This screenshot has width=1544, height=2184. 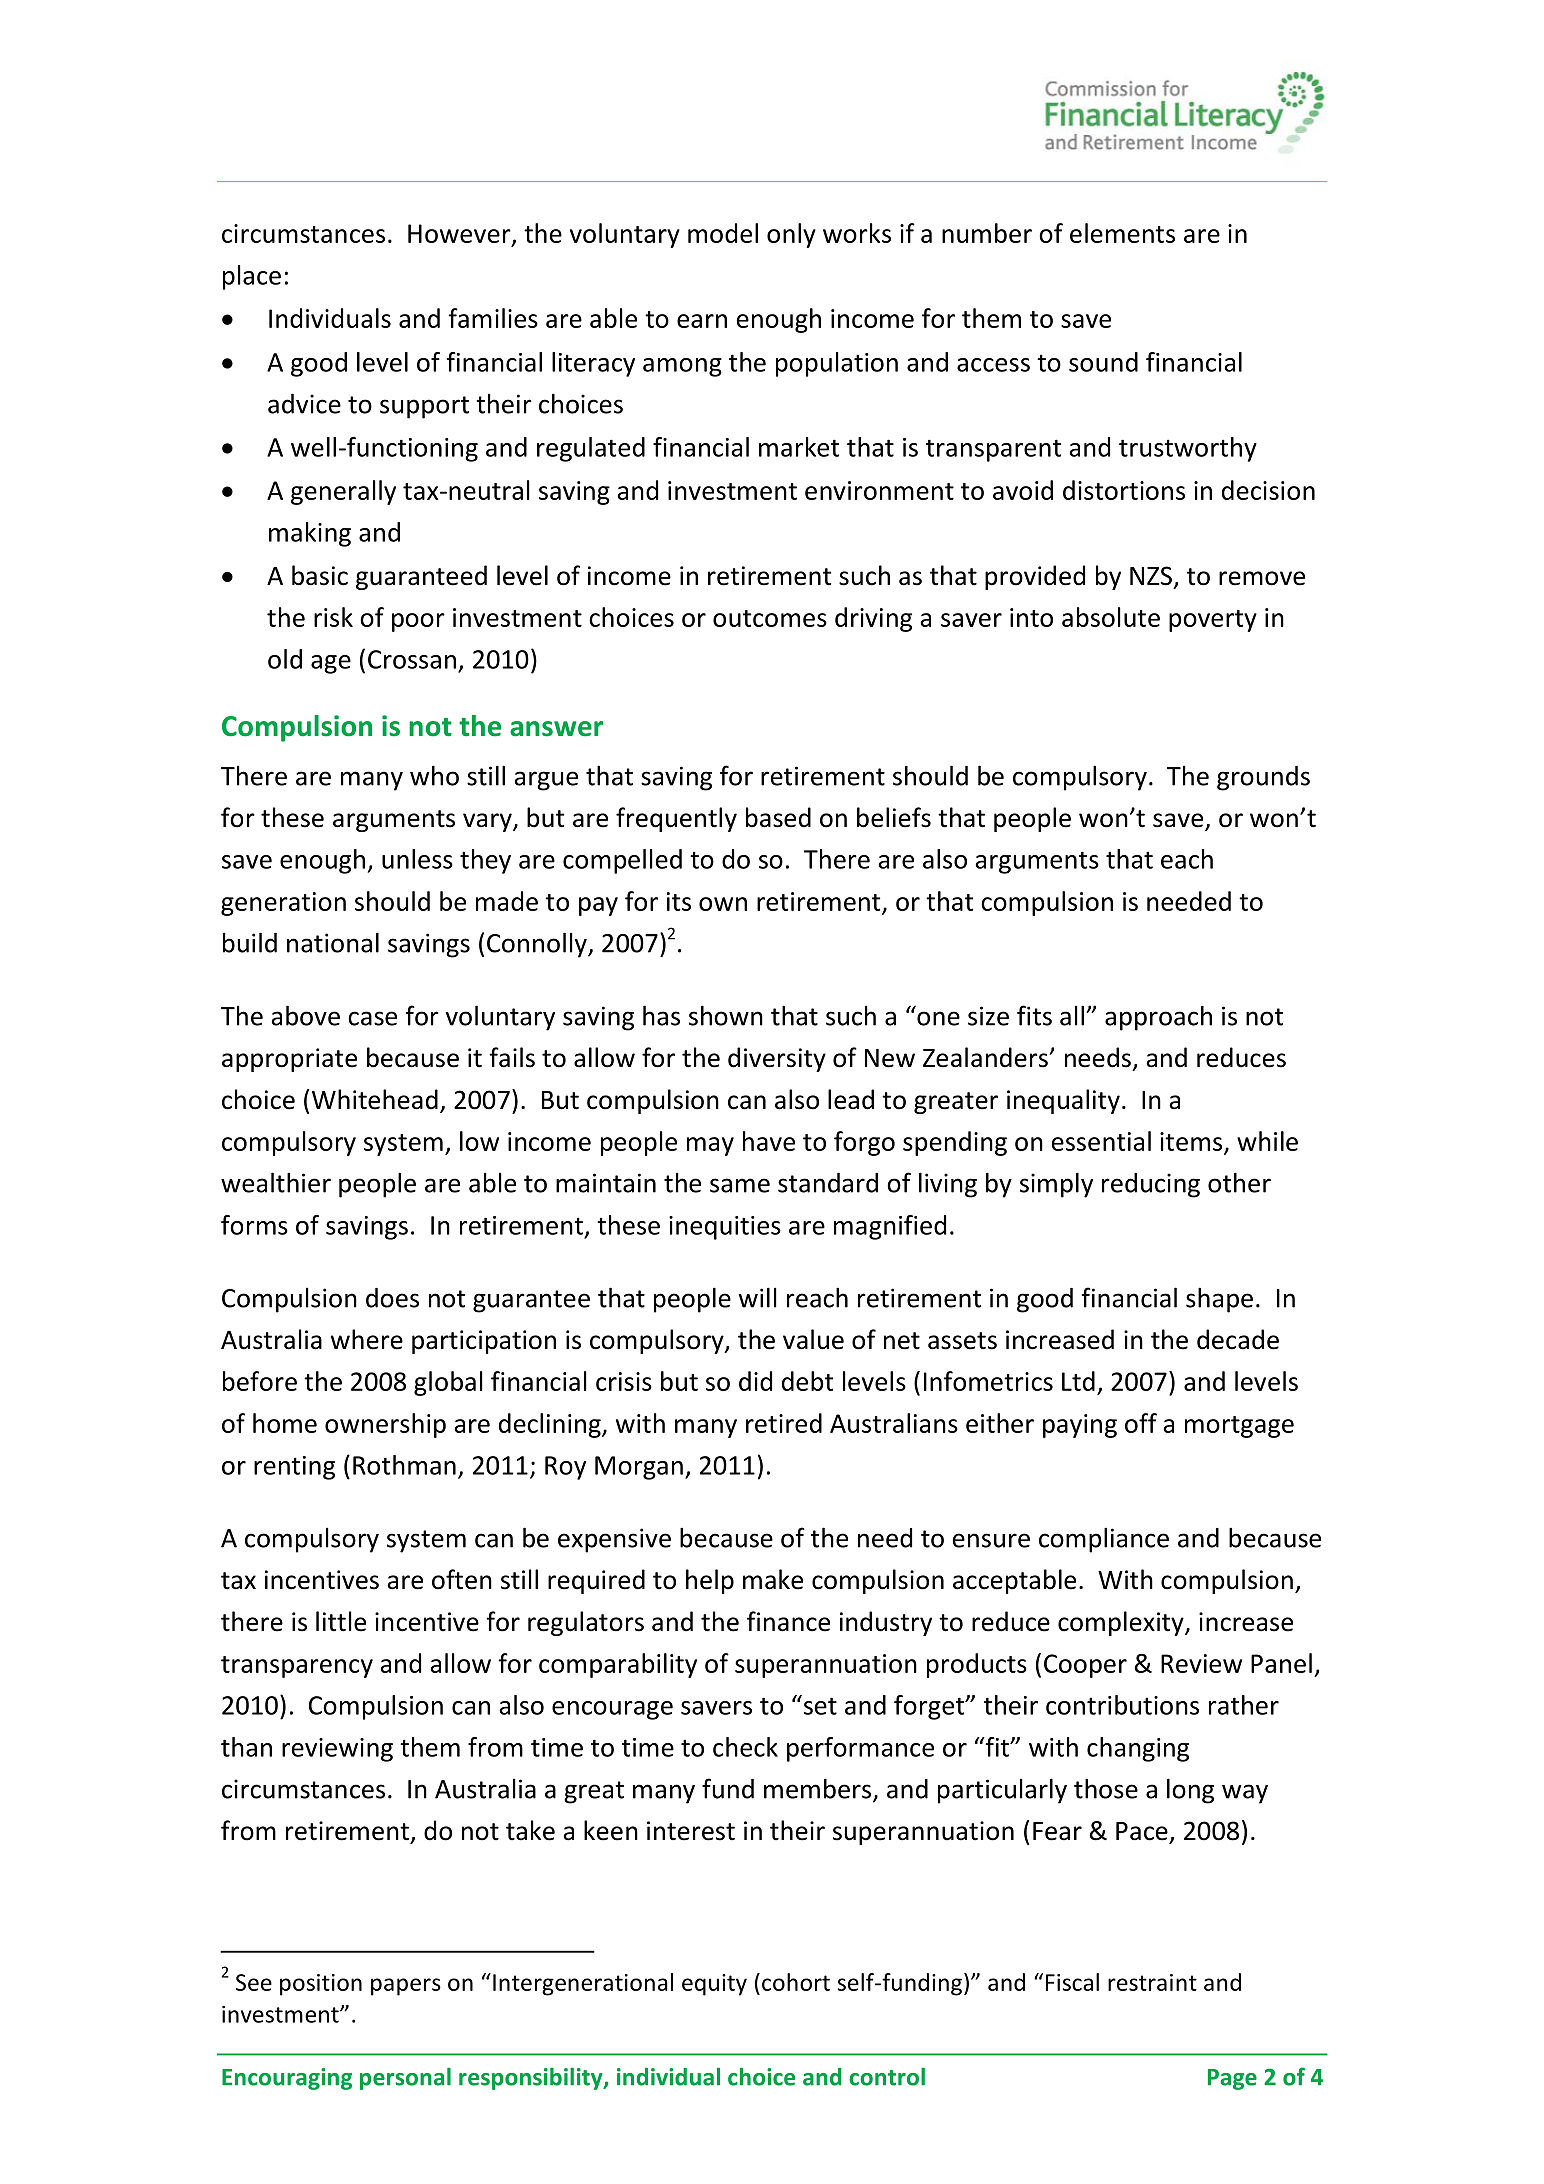 What do you see at coordinates (1151, 1185) in the screenshot?
I see `reducing` at bounding box center [1151, 1185].
